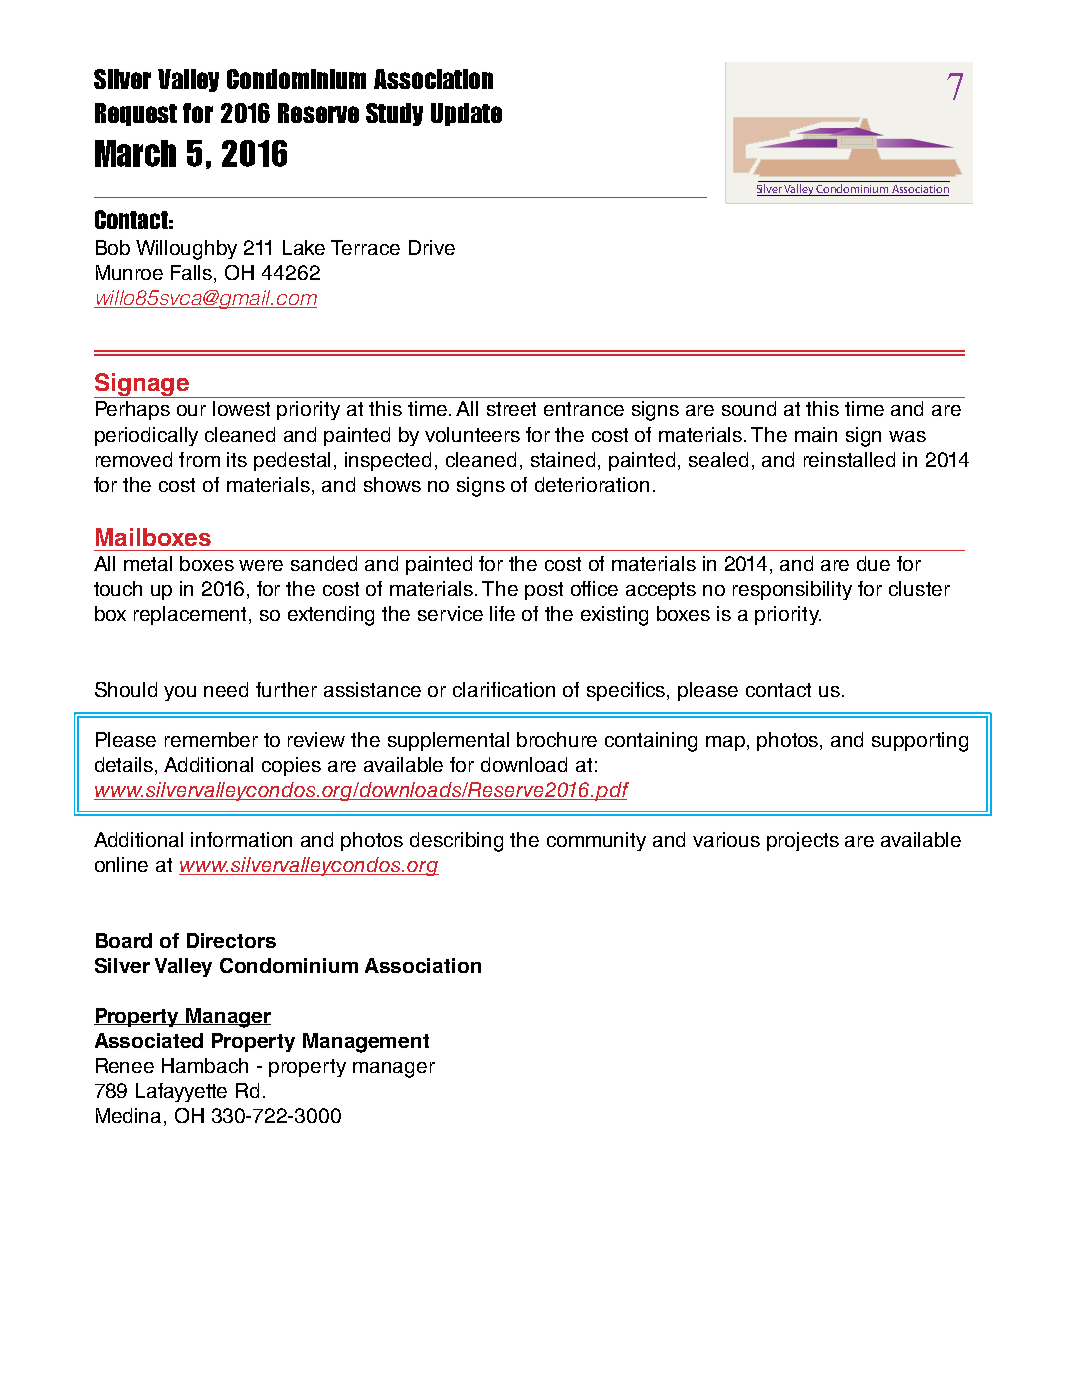 The height and width of the image is (1380, 1067). Describe the element at coordinates (192, 615) in the image. I see `replacement` at that location.
